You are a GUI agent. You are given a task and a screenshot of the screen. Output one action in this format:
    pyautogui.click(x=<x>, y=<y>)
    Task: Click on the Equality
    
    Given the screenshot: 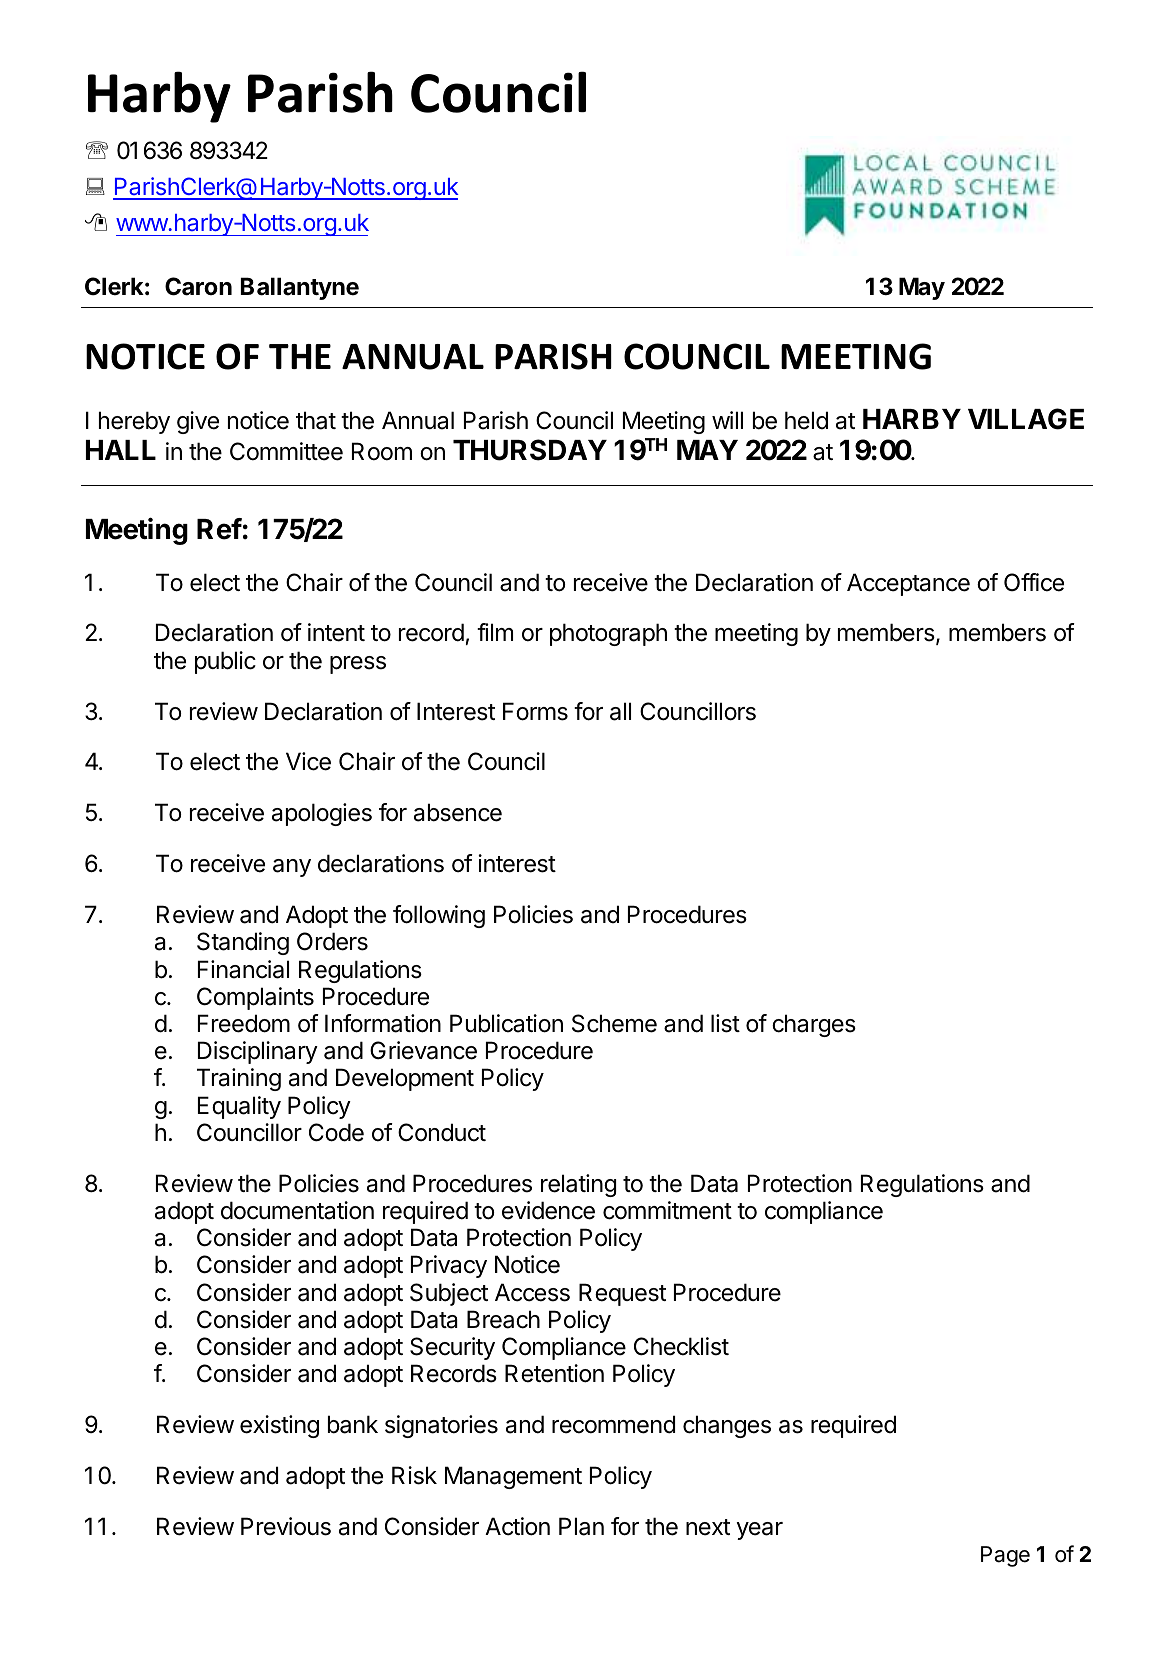 What is the action you would take?
    pyautogui.click(x=239, y=1107)
